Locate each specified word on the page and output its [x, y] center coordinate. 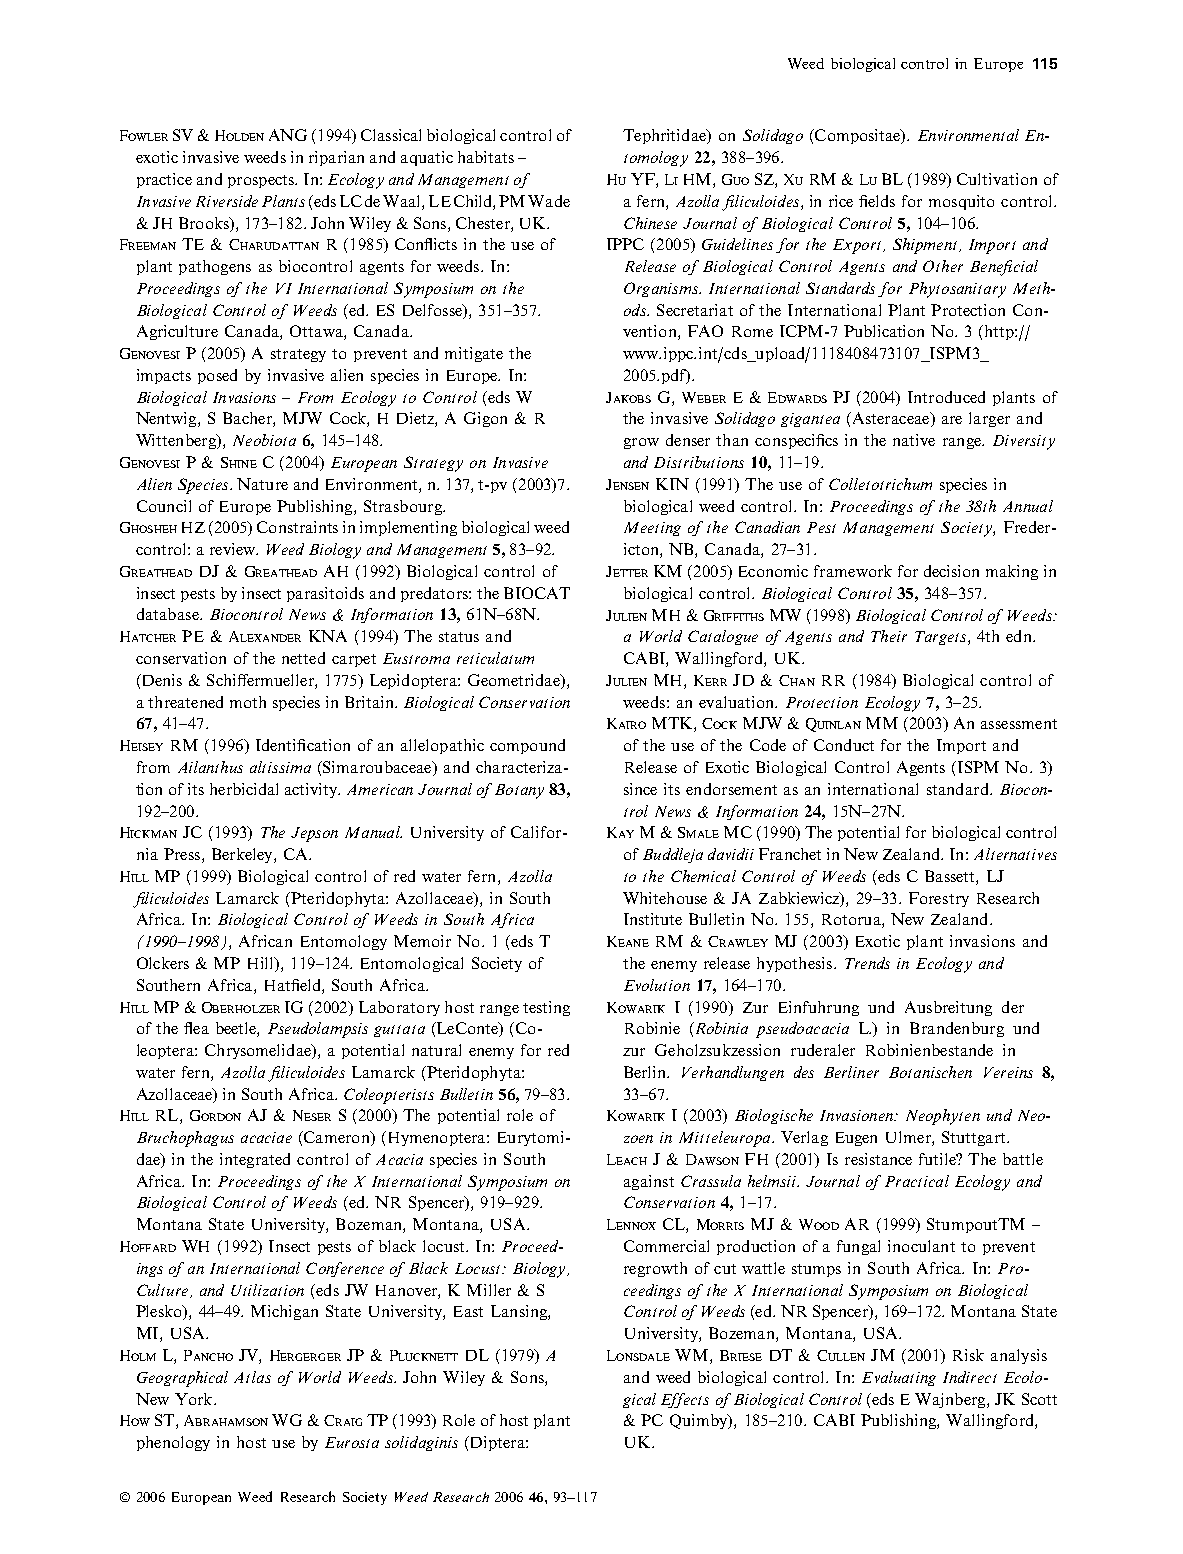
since [640, 789]
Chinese [650, 223]
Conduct [844, 745]
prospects [262, 181]
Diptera [497, 1443]
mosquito [961, 202]
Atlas [252, 1377]
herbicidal [244, 789]
